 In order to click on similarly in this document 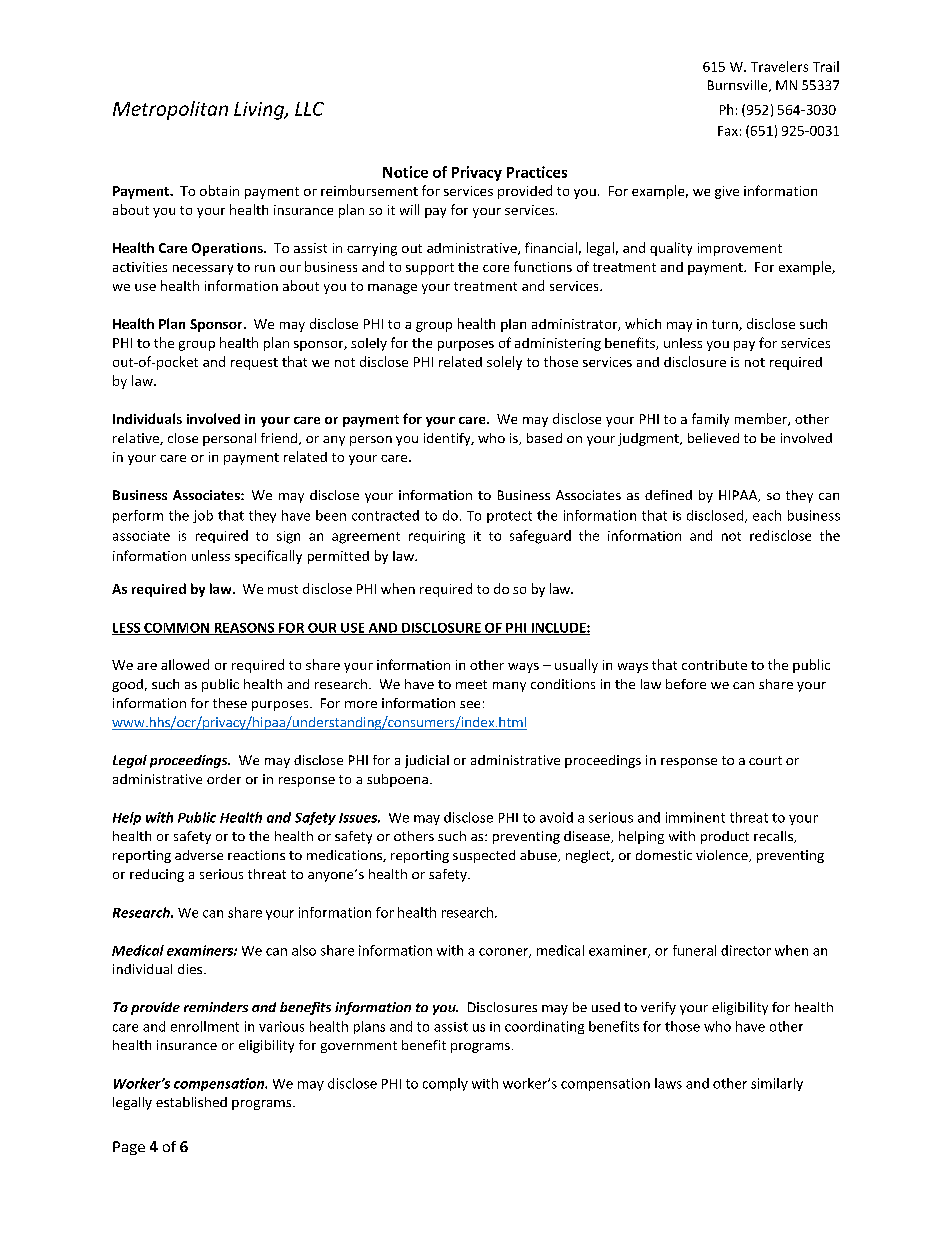, I will do `click(777, 1084)`.
